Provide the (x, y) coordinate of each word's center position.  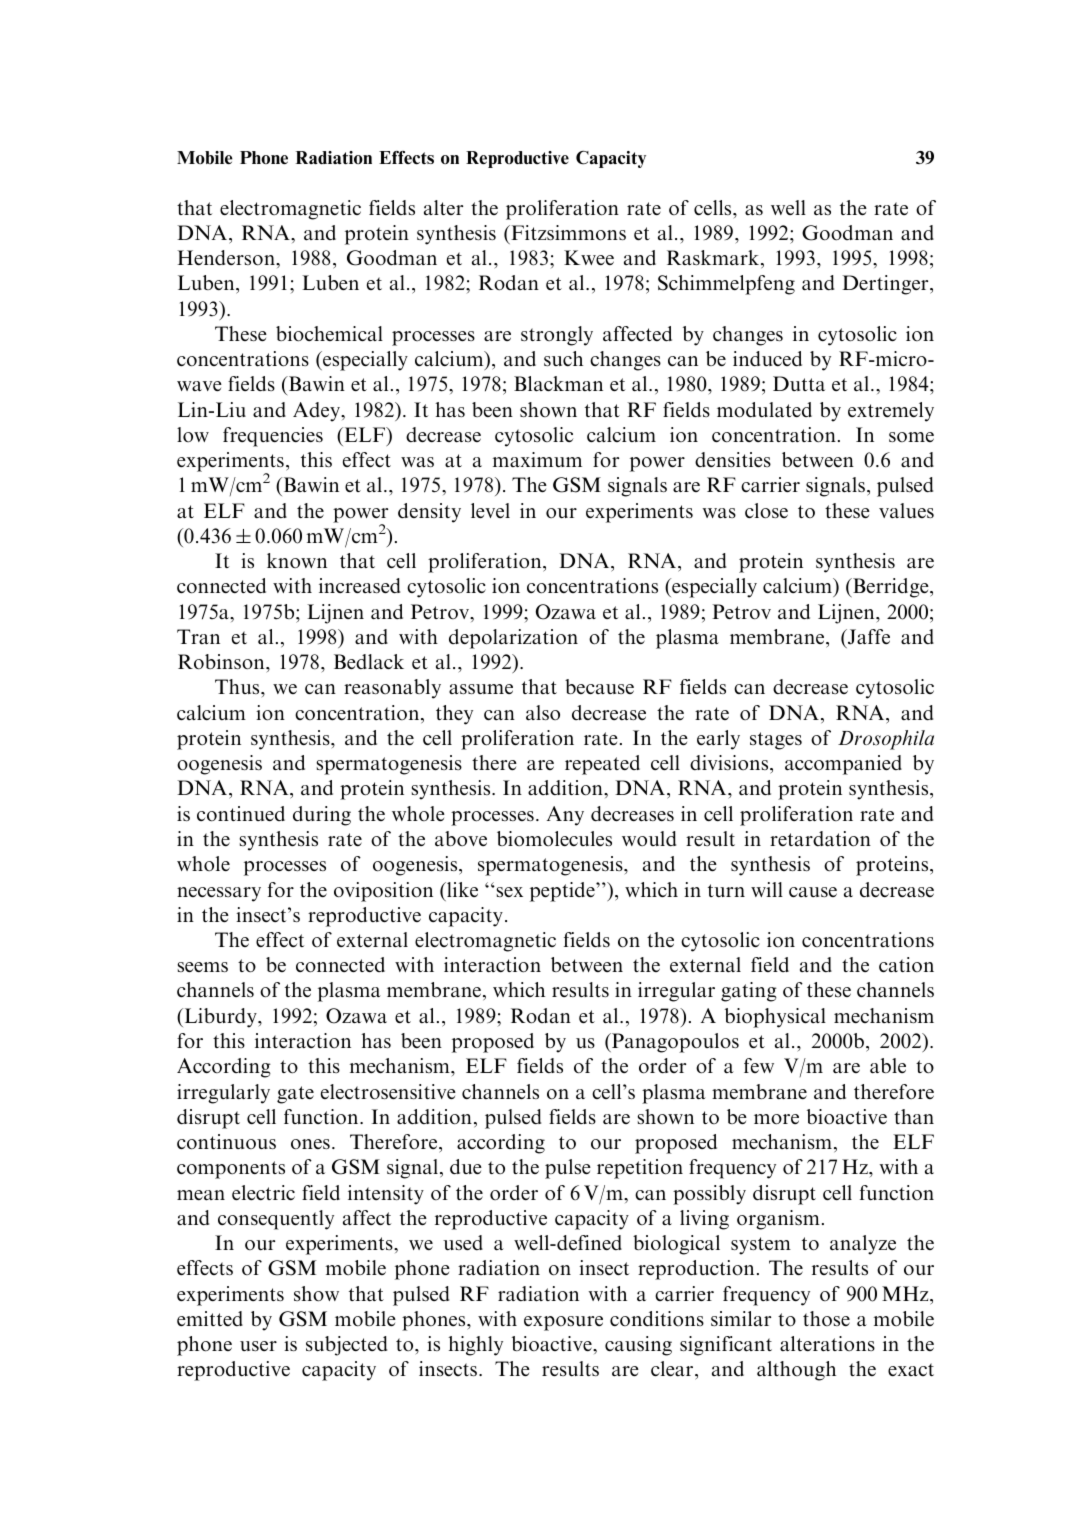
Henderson (227, 258)
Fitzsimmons (567, 233)
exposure (563, 1323)
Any (565, 816)
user (258, 1346)
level (490, 510)
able (888, 1066)
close (766, 511)
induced (767, 359)
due (466, 1166)
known (297, 560)
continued (241, 814)
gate (295, 1095)
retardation (820, 839)
